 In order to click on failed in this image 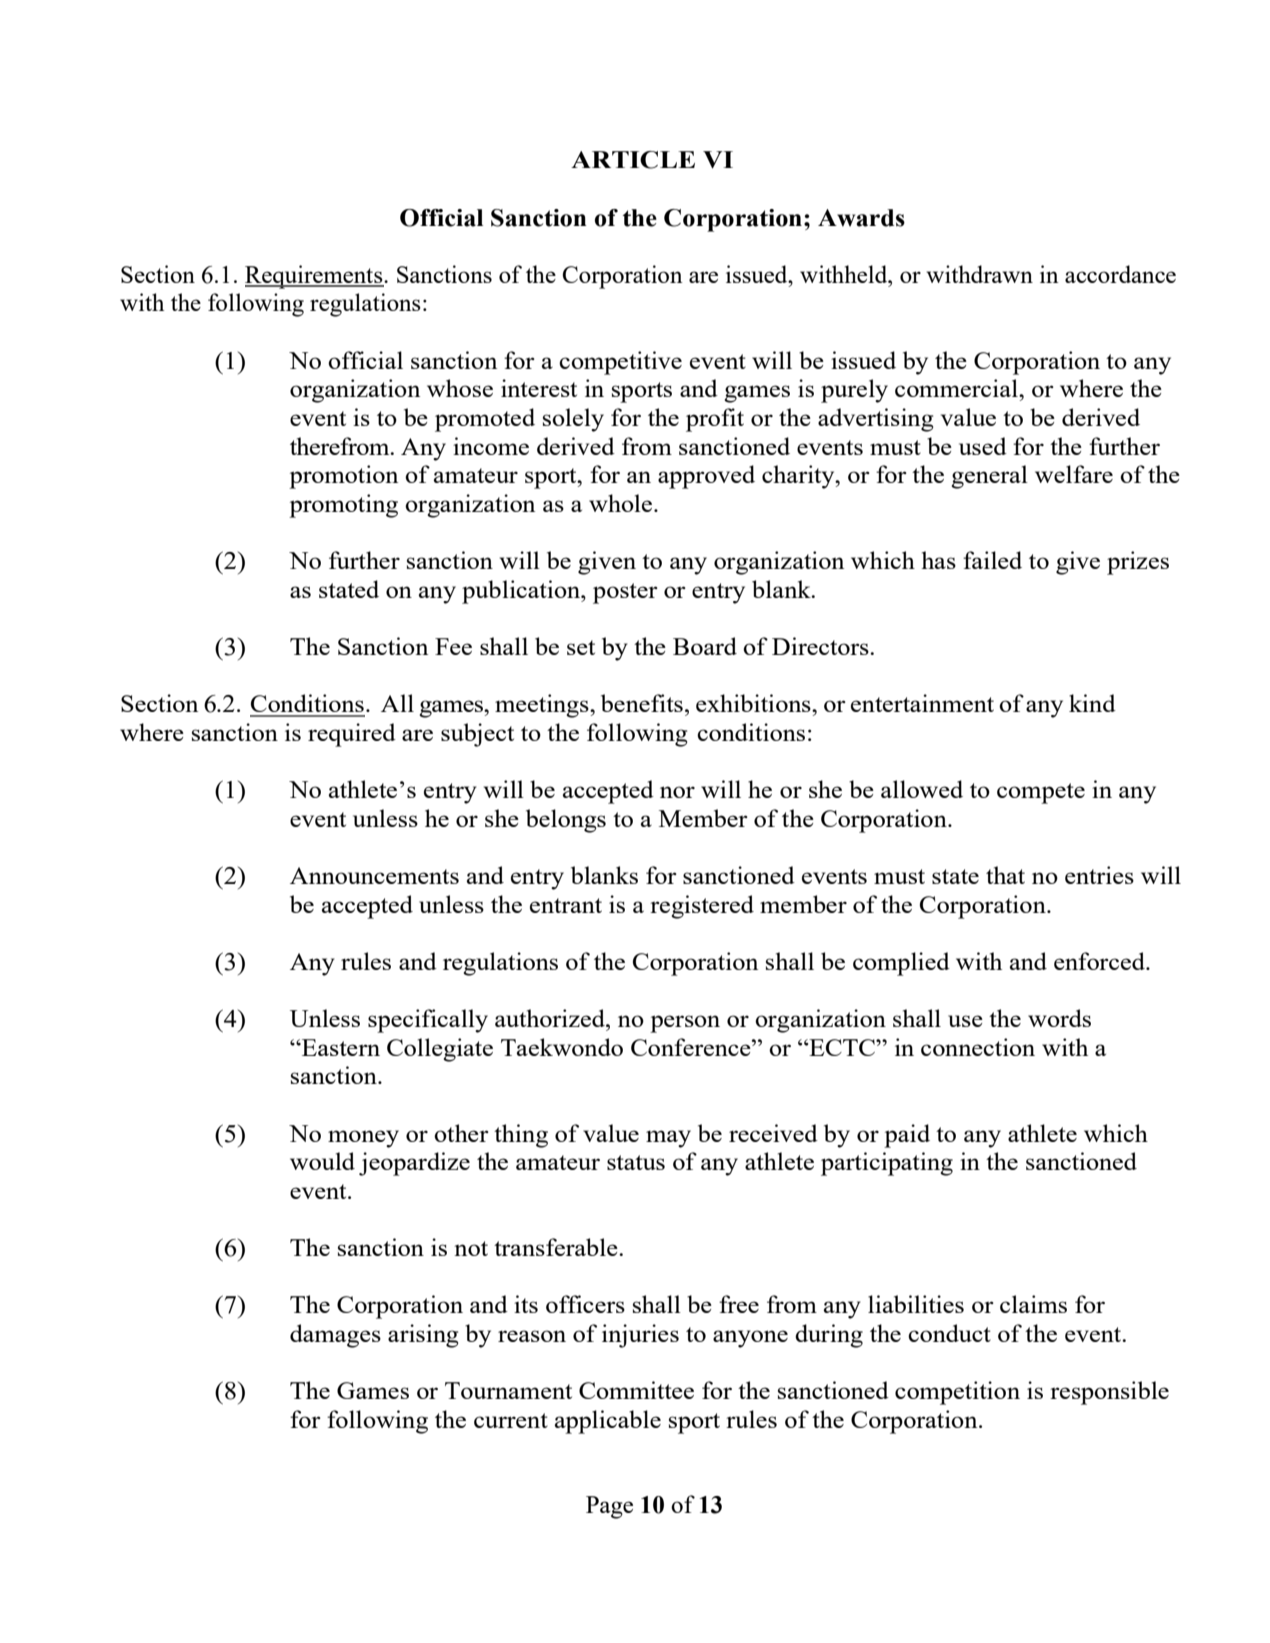, I will do `click(992, 560)`.
